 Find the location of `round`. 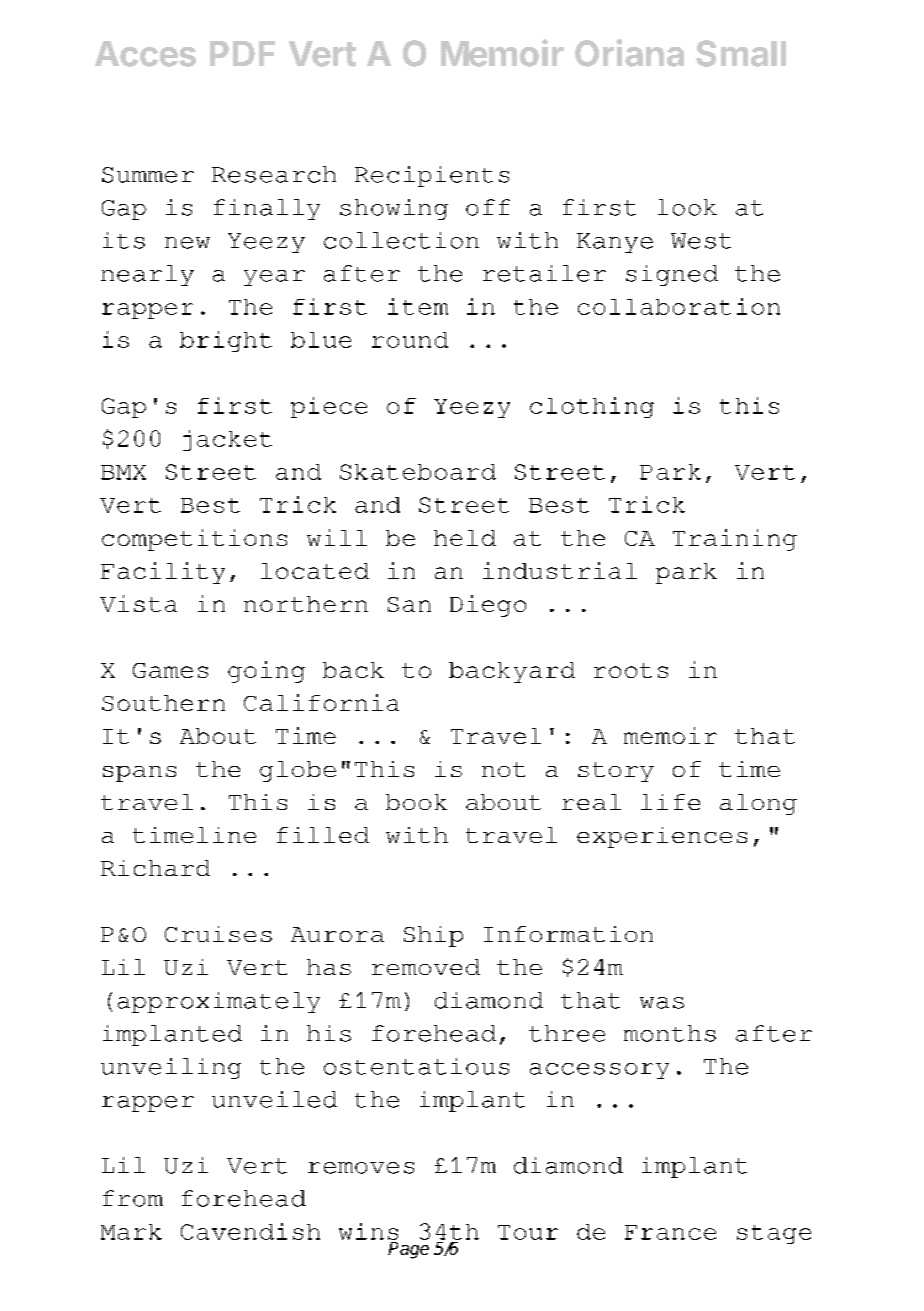

round is located at coordinates (410, 340).
